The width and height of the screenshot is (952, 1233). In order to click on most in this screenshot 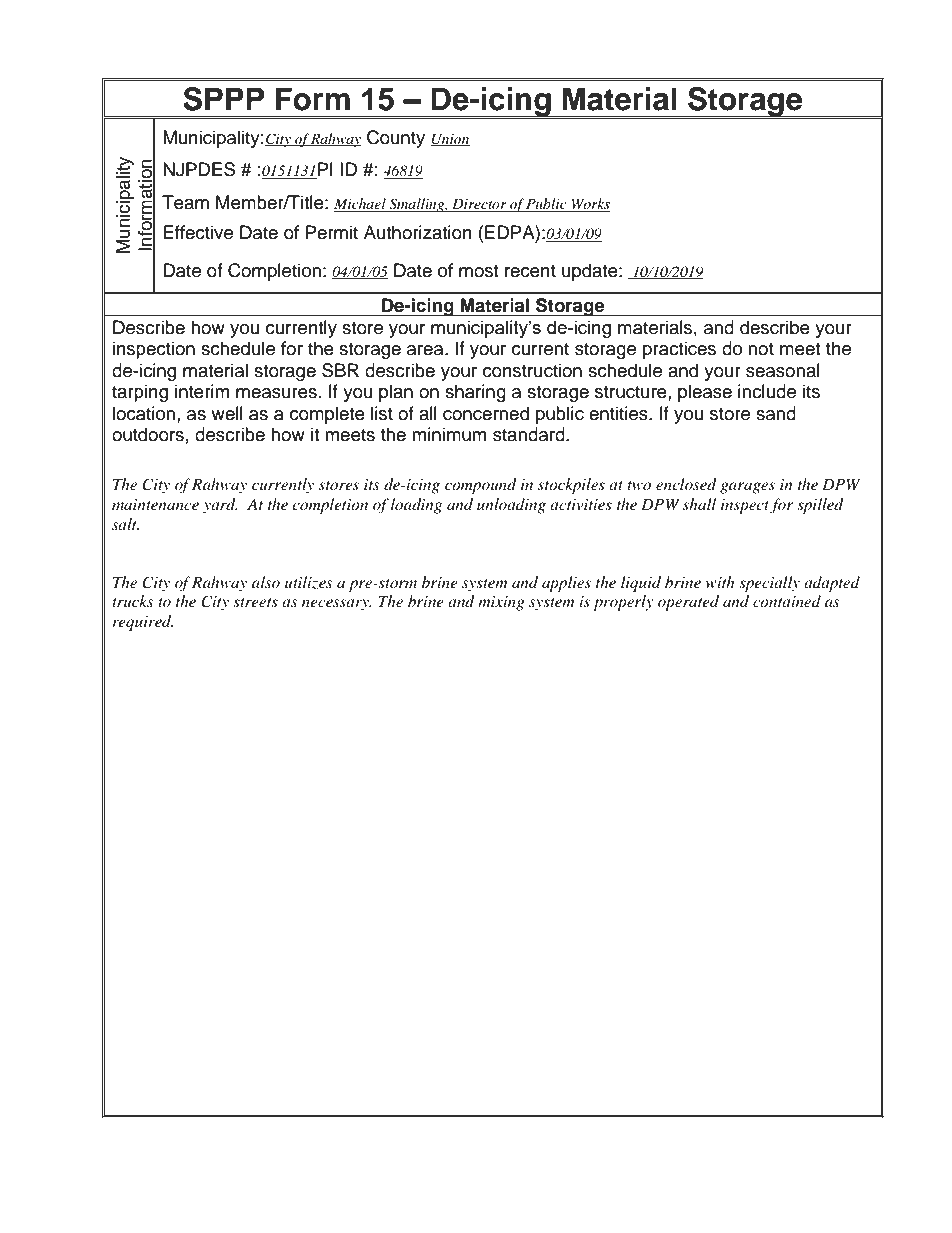, I will do `click(478, 271)`.
